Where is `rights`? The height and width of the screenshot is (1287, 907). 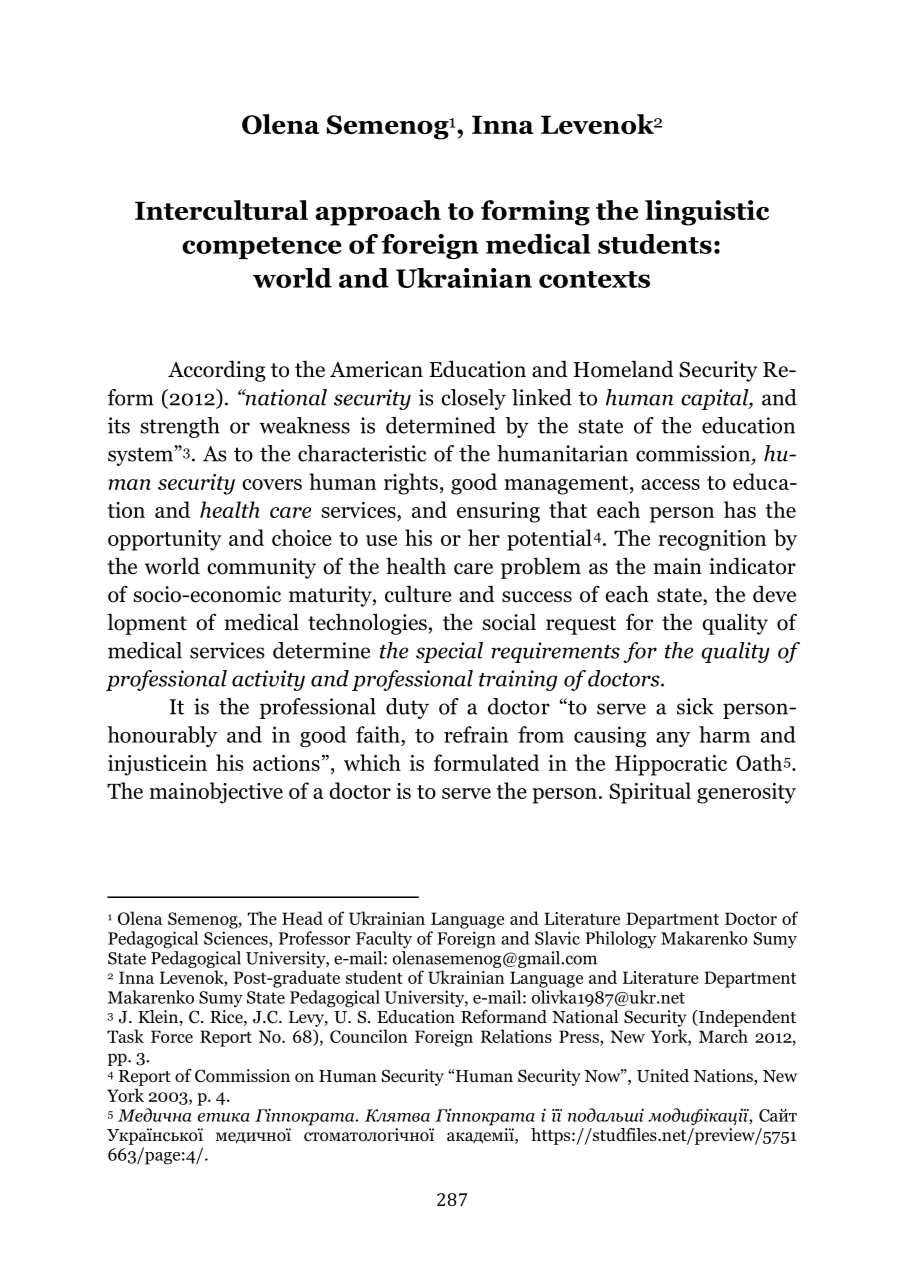
rights is located at coordinates (411, 484).
